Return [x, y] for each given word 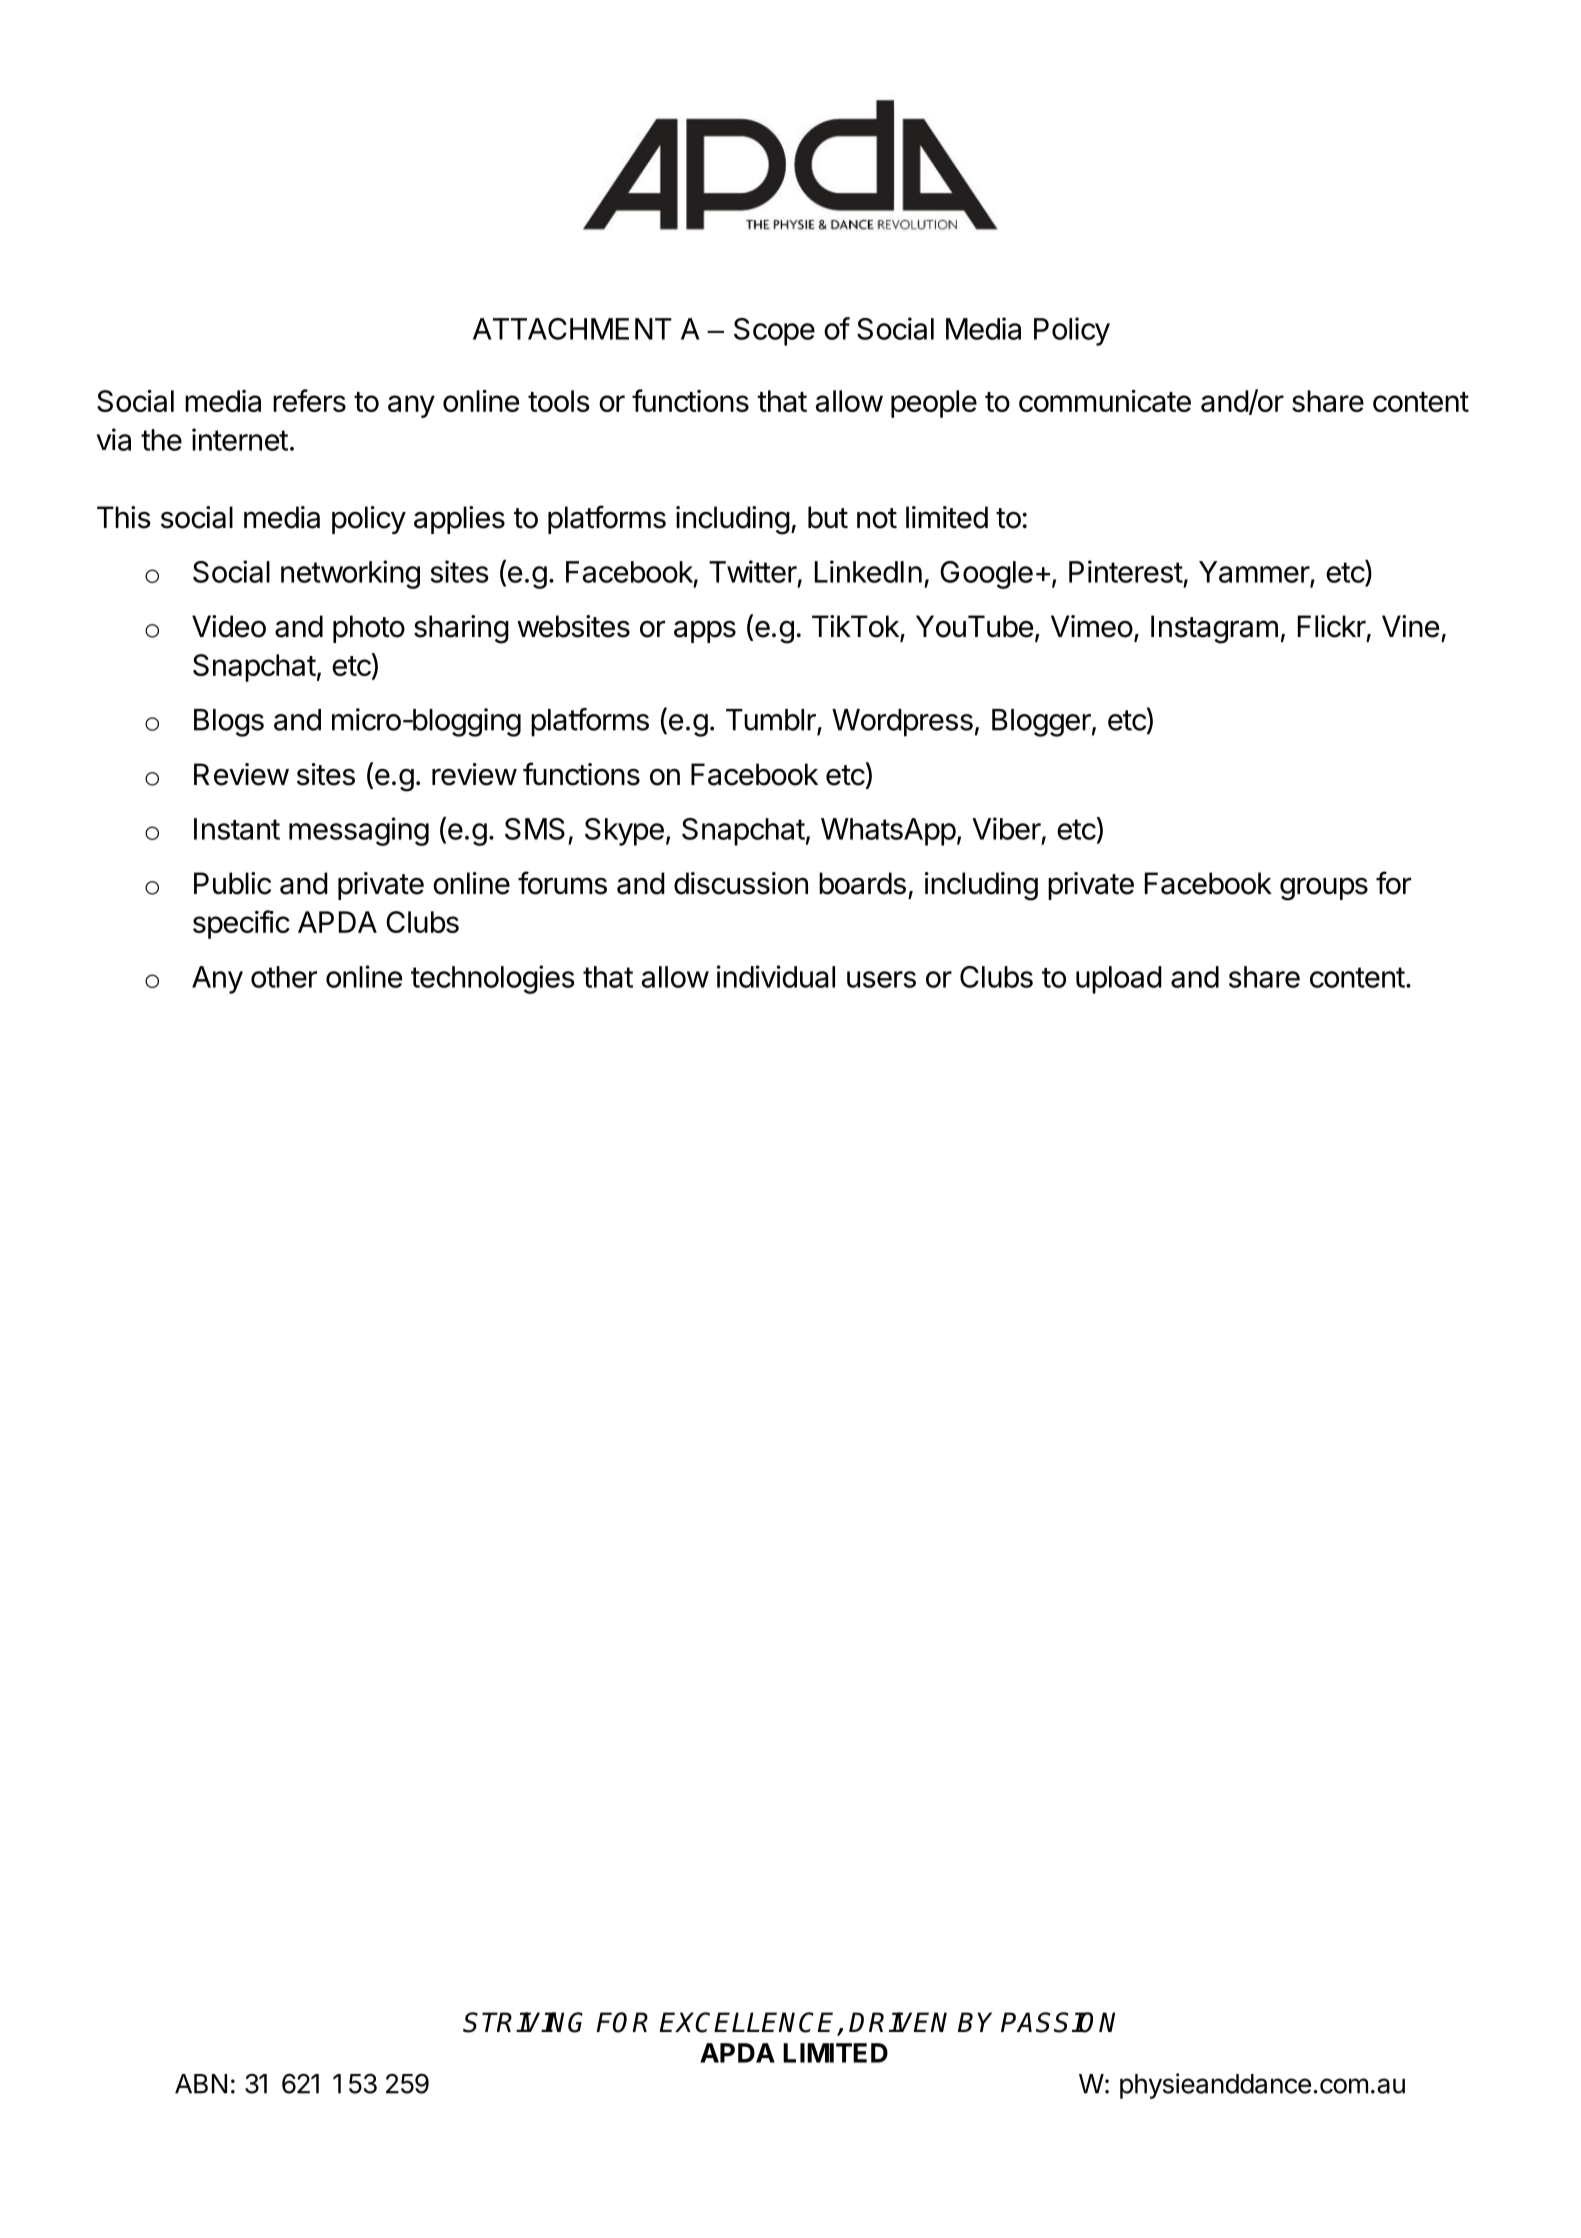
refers [309, 400]
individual [776, 976]
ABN [201, 2084]
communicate [1105, 400]
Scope [774, 332]
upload [1119, 980]
